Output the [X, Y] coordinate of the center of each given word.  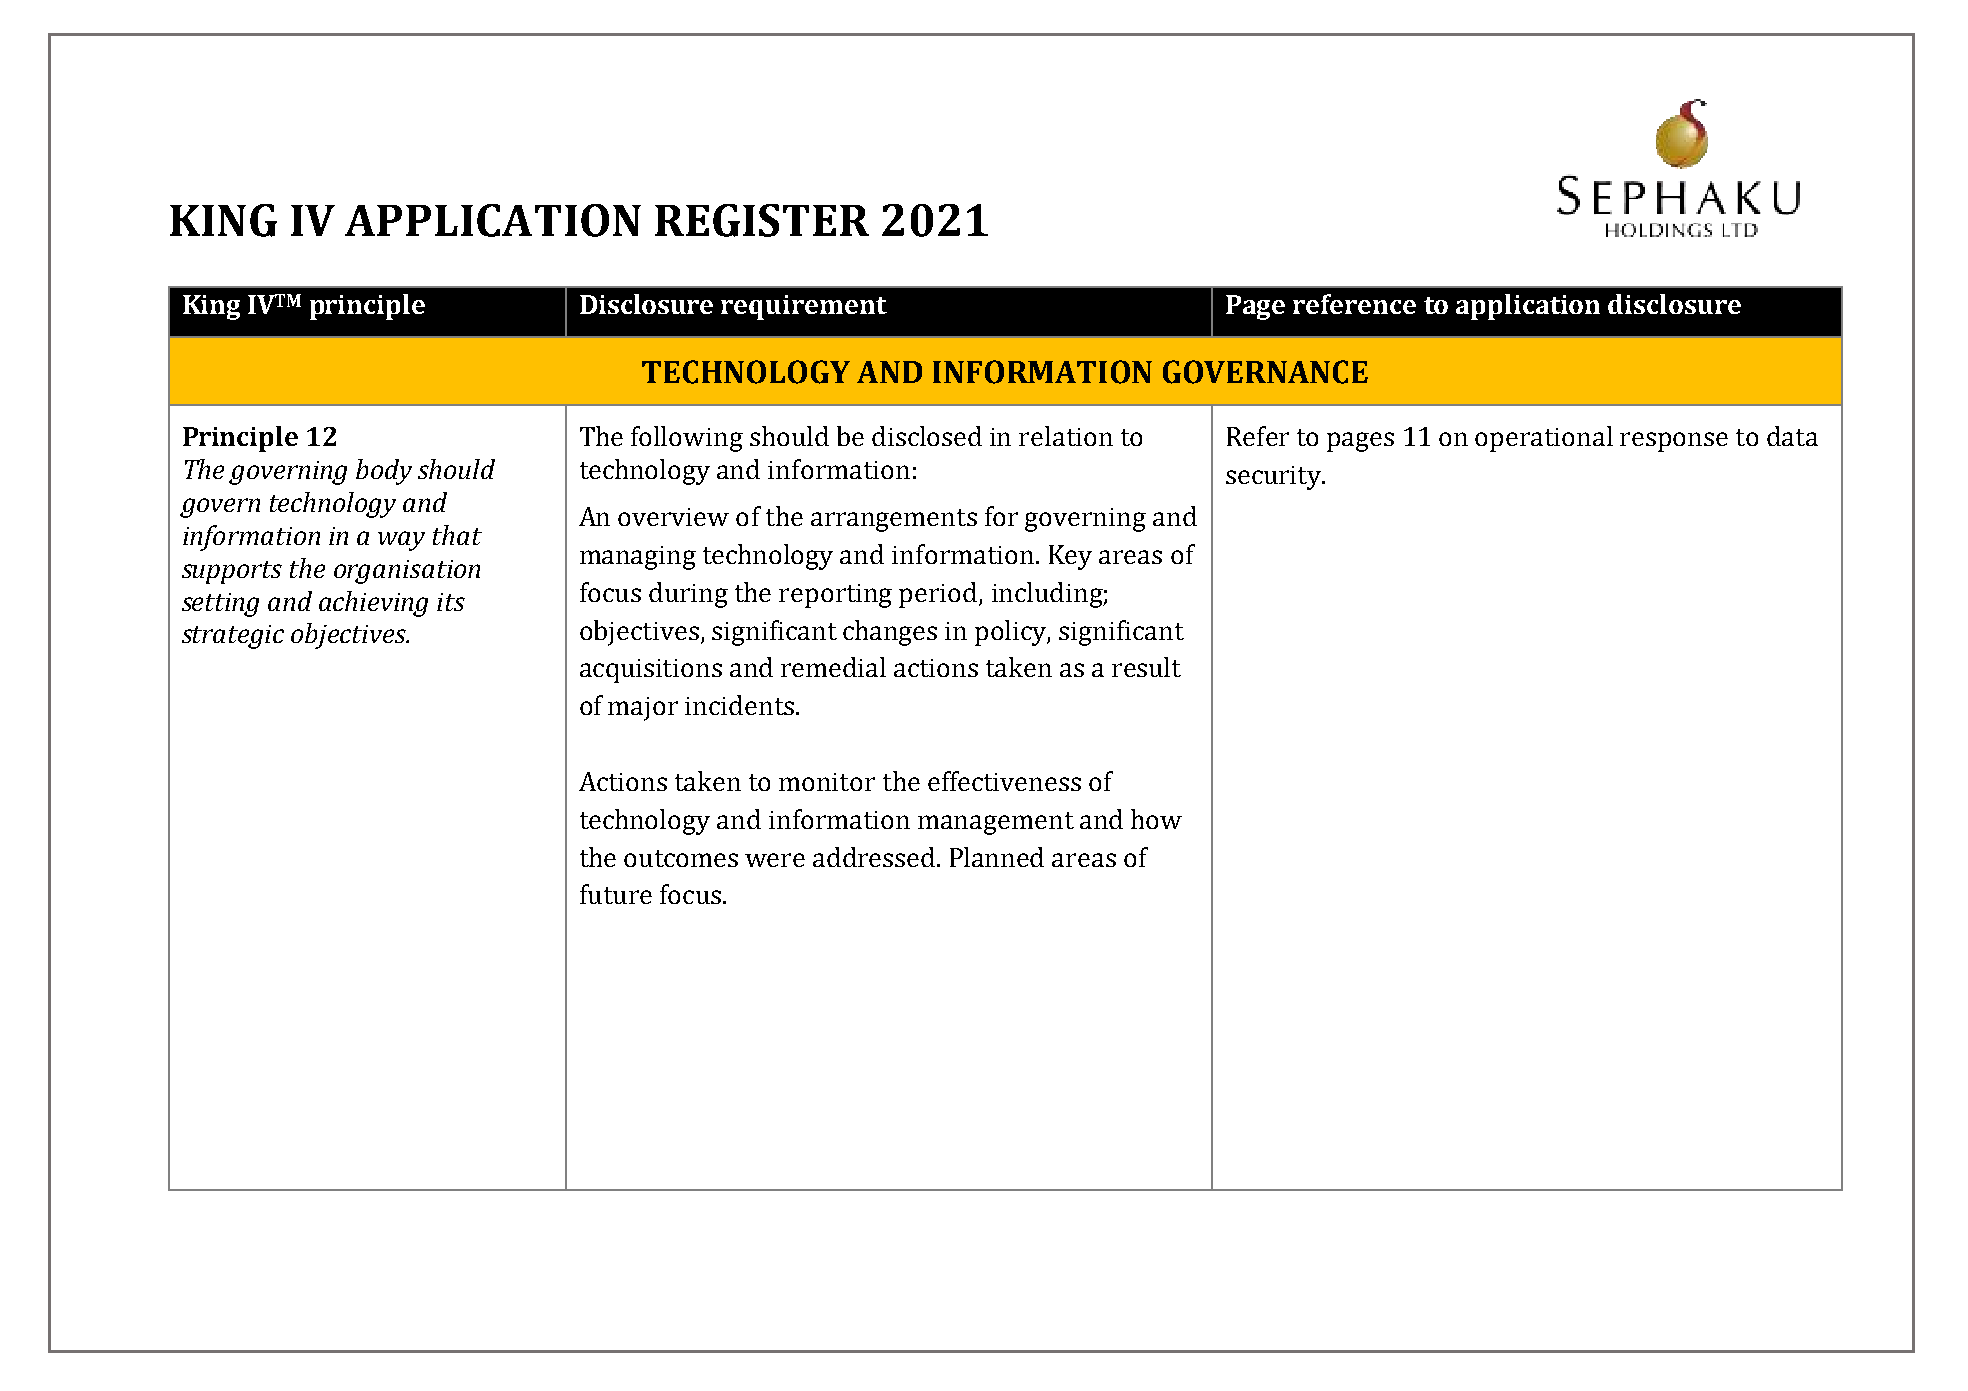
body [384, 472]
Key [1070, 557]
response [1674, 442]
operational [1544, 439]
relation [1066, 436]
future [616, 894]
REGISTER [762, 220]
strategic [233, 637]
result [1146, 667]
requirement [804, 307]
